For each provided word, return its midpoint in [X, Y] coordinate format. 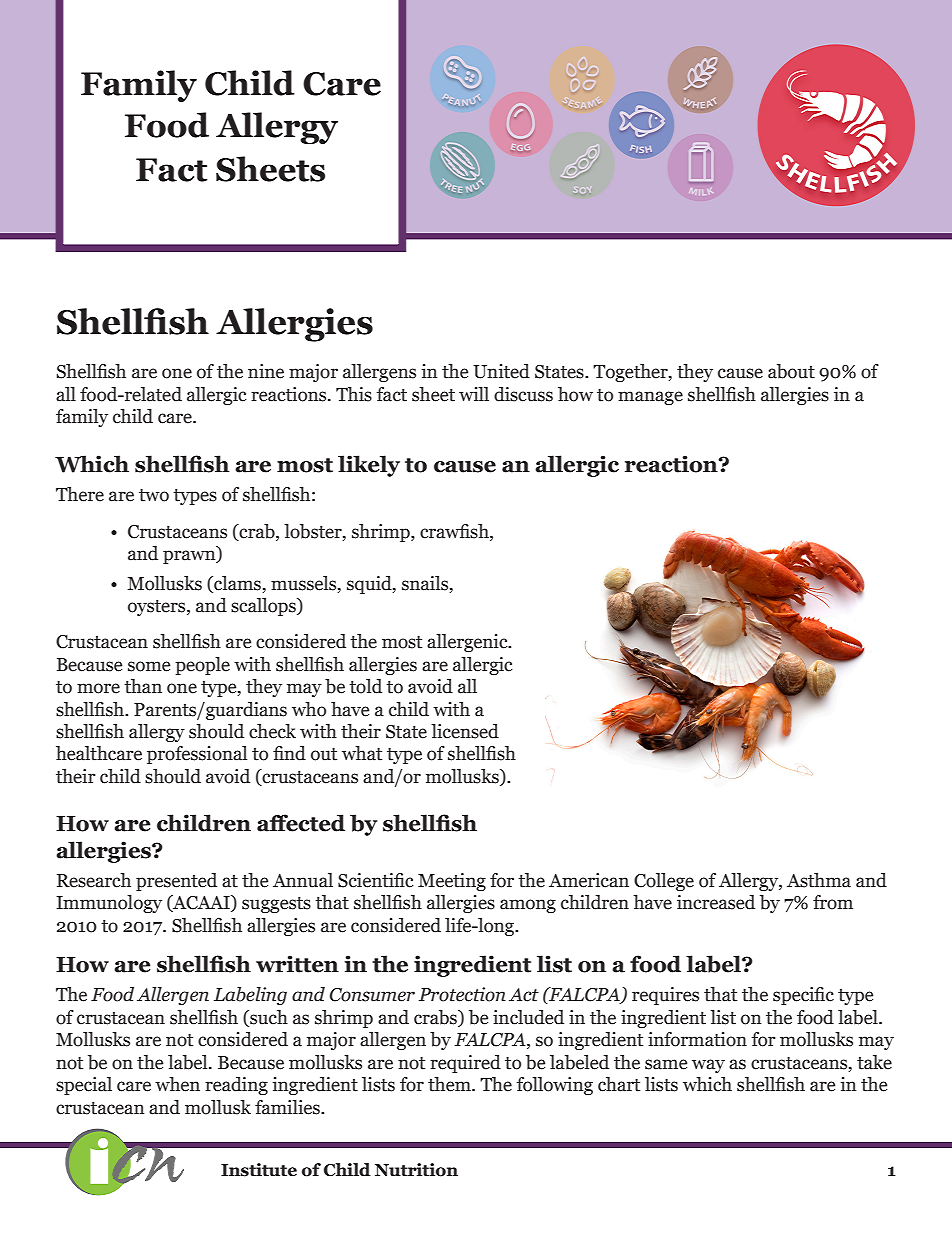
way [708, 1066]
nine [266, 371]
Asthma [819, 880]
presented [176, 882]
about [791, 371]
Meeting [452, 882]
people [202, 666]
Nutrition [416, 1170]
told [365, 686]
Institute [259, 1170]
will [474, 394]
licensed [465, 731]
